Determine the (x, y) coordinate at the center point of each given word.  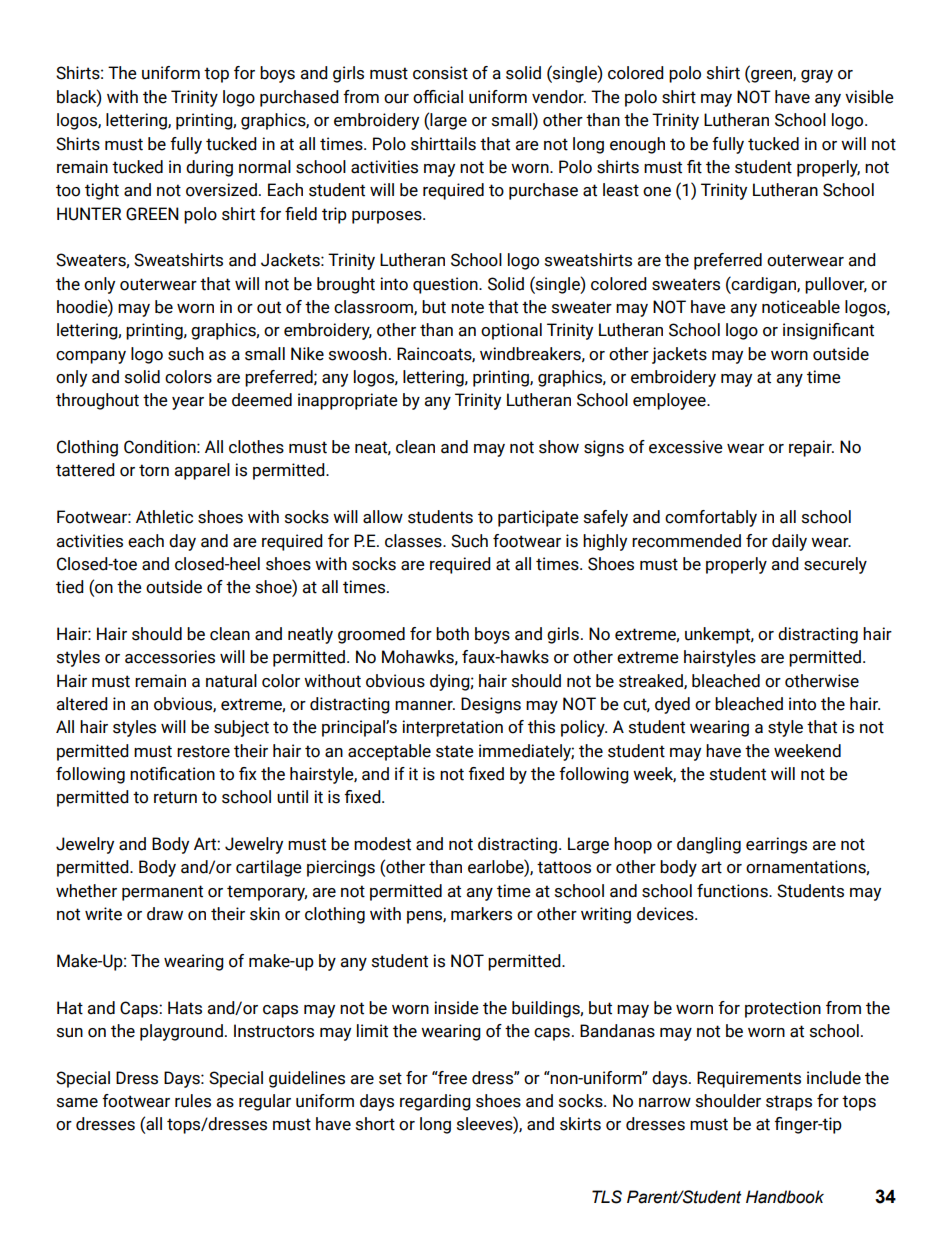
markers (481, 914)
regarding (435, 1102)
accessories (170, 657)
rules (193, 1101)
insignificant (828, 331)
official (438, 97)
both (452, 634)
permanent (162, 893)
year (188, 403)
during (209, 168)
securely (835, 565)
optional (511, 331)
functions (733, 891)
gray (817, 76)
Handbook (785, 1197)
